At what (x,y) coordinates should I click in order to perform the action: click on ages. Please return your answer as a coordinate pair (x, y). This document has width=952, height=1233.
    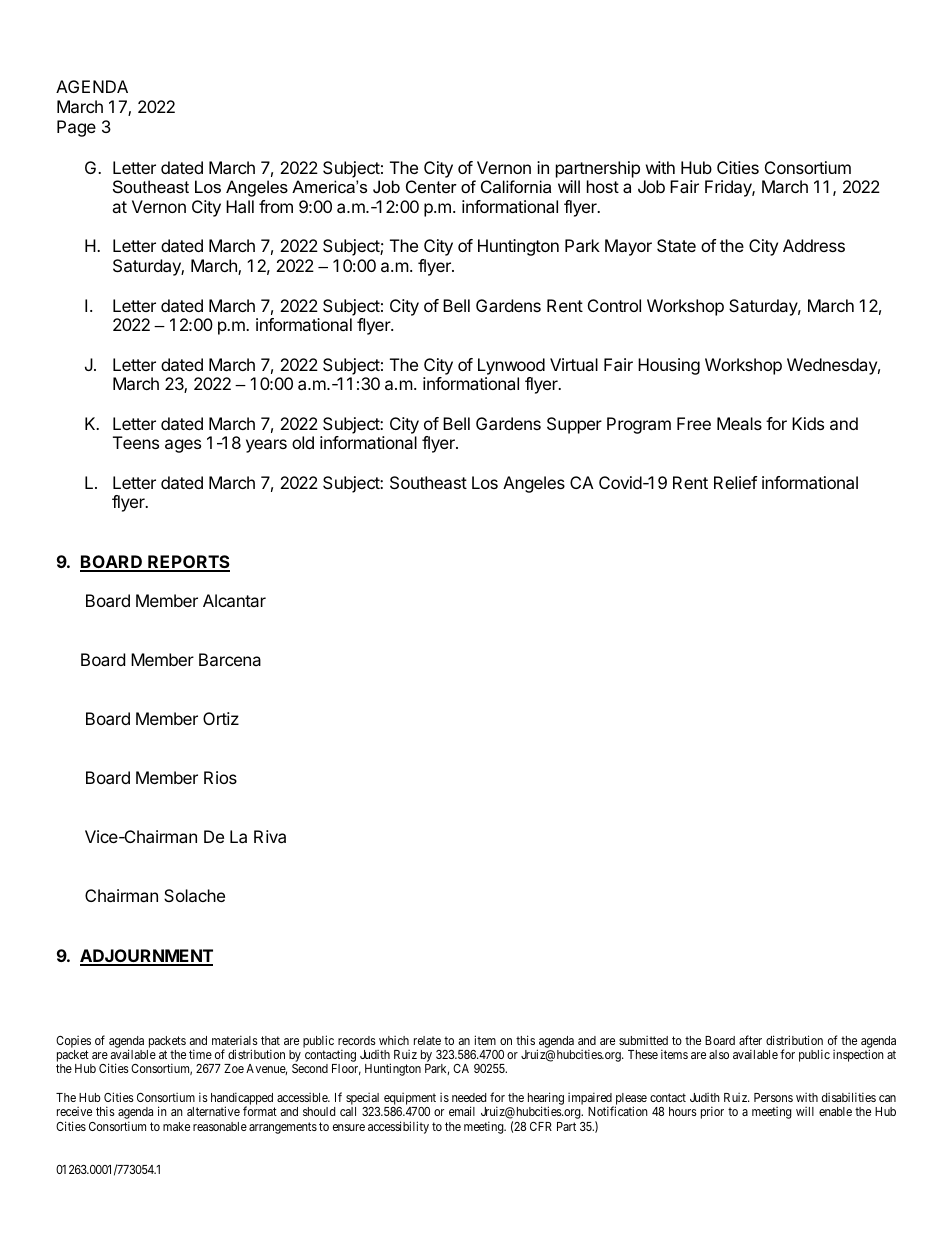
    Looking at the image, I should click on (183, 446).
